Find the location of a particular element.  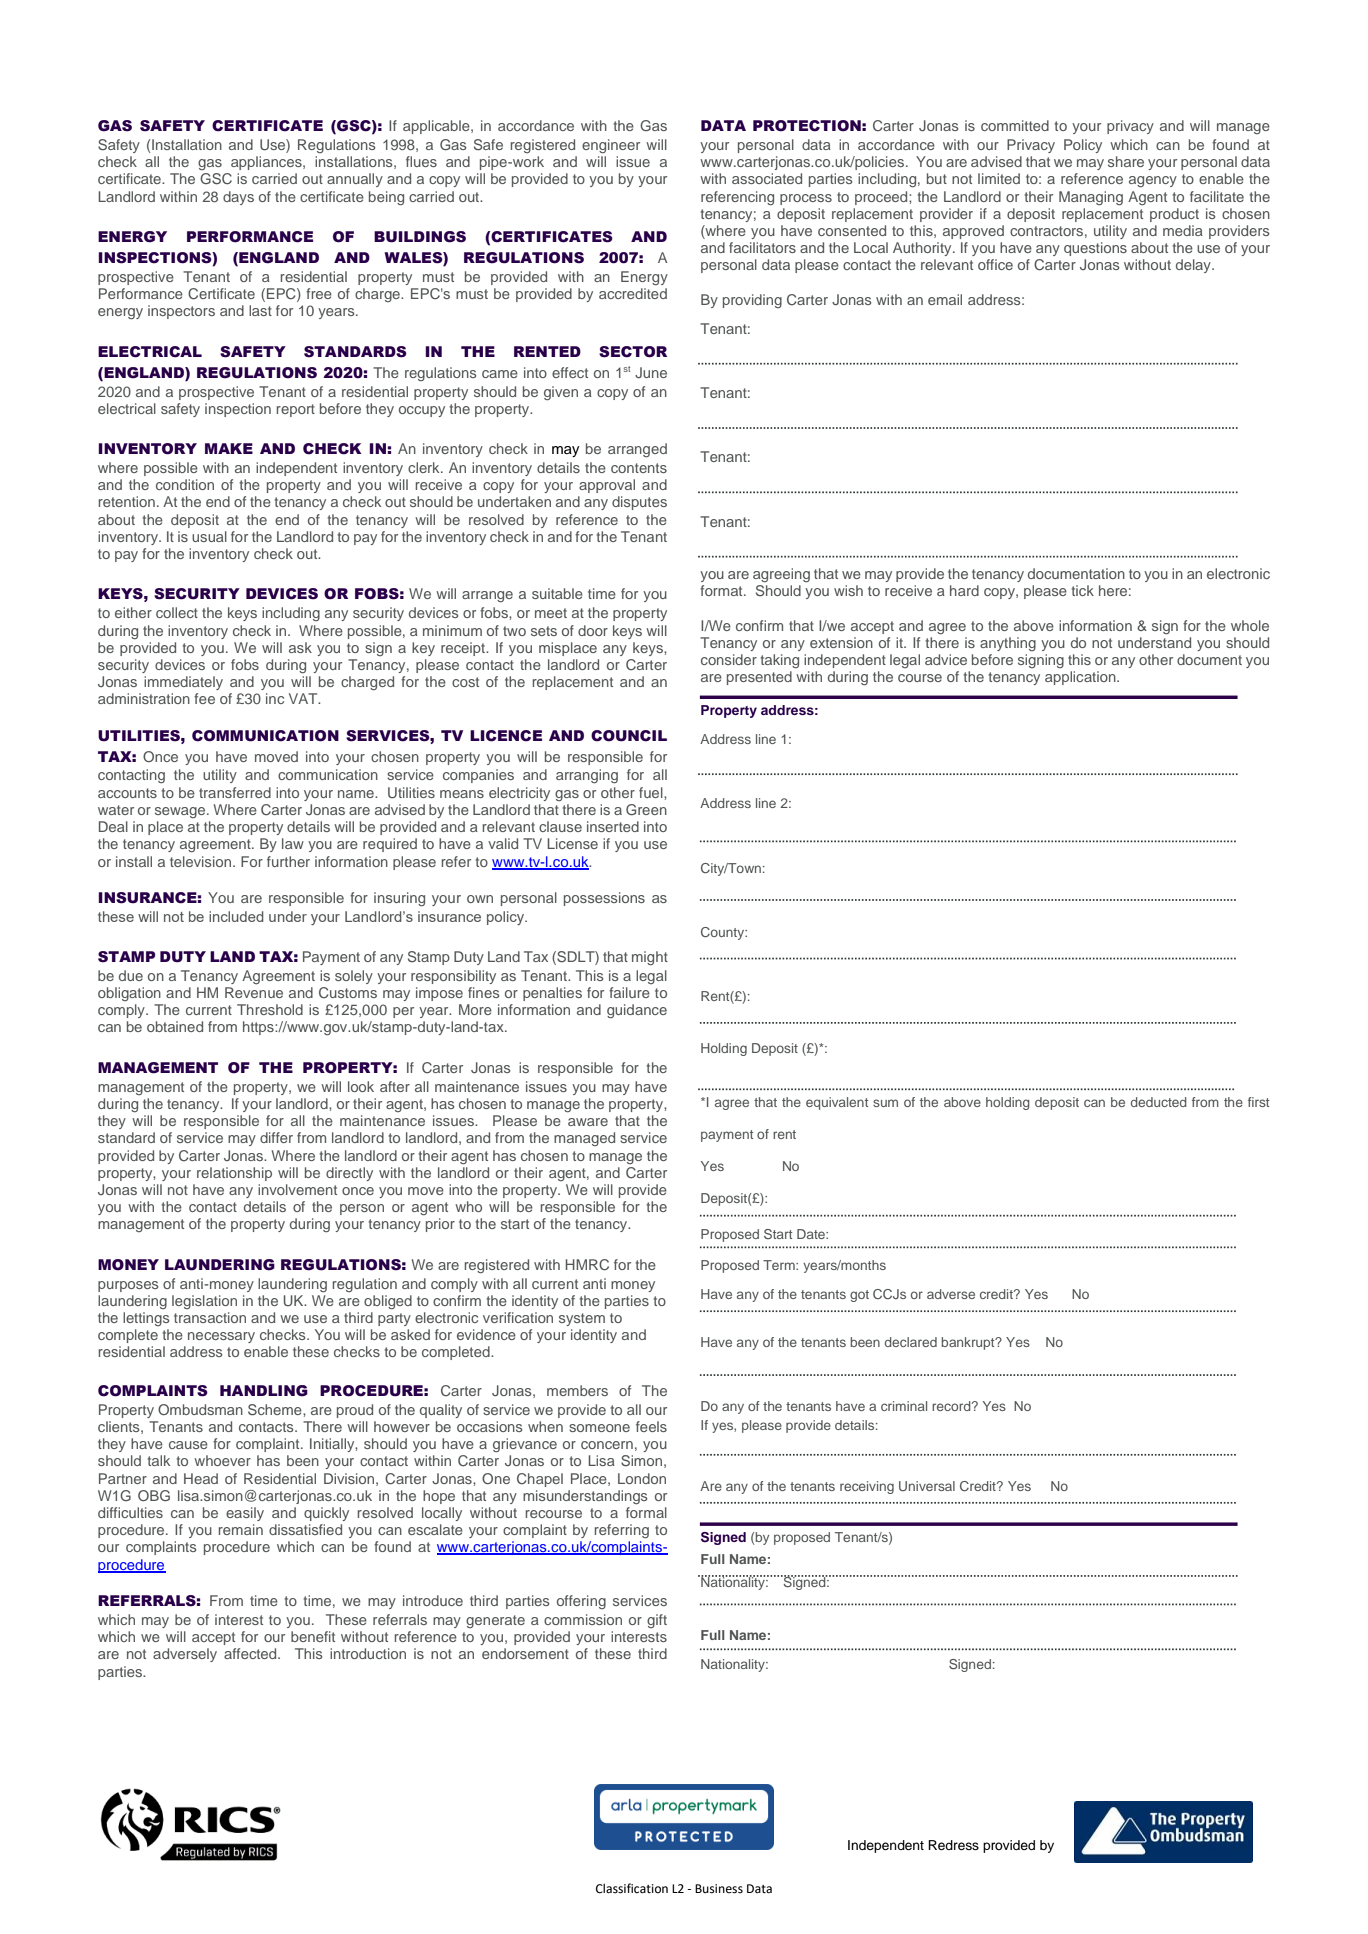

application is located at coordinates (1081, 678).
